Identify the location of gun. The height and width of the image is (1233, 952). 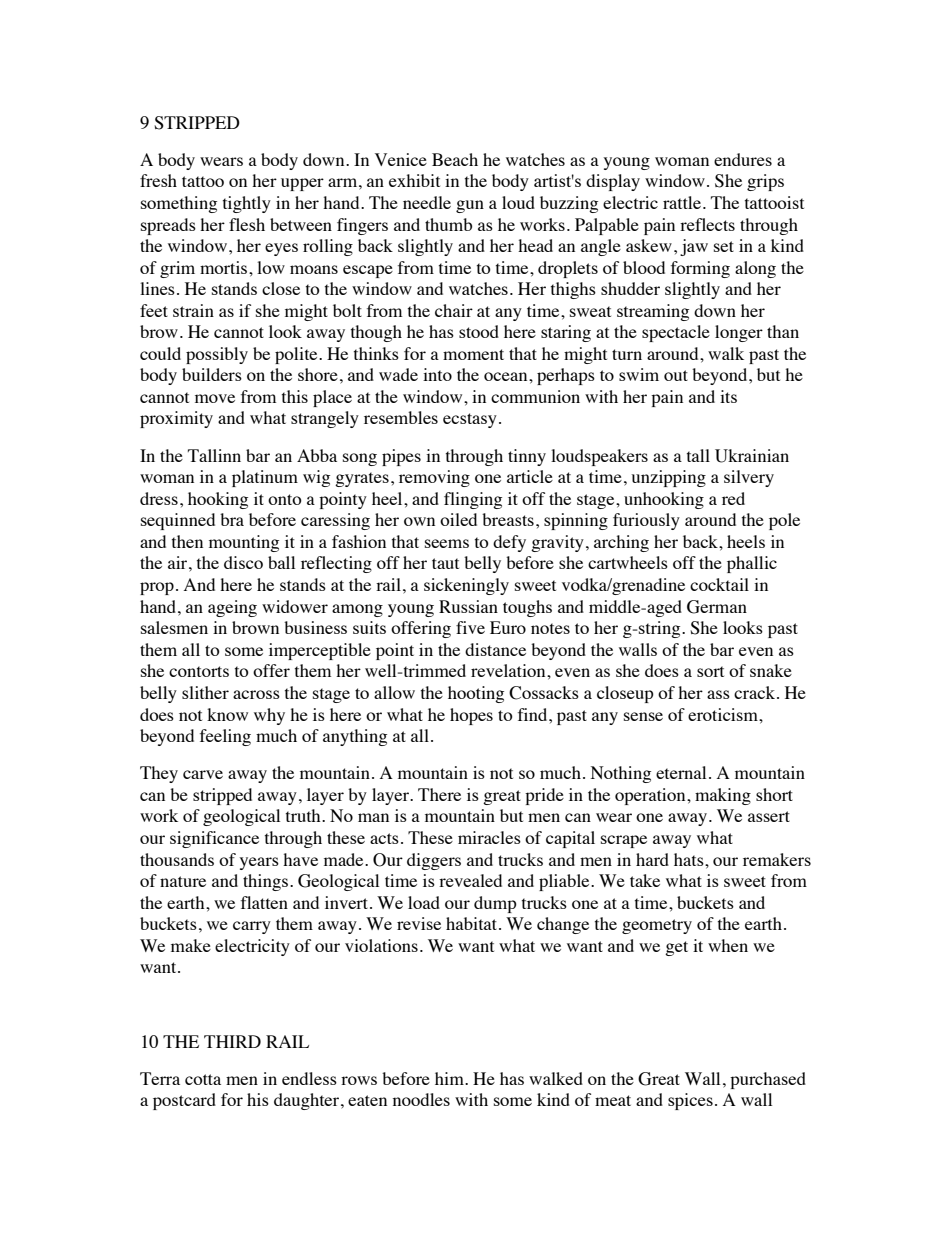
(470, 206).
